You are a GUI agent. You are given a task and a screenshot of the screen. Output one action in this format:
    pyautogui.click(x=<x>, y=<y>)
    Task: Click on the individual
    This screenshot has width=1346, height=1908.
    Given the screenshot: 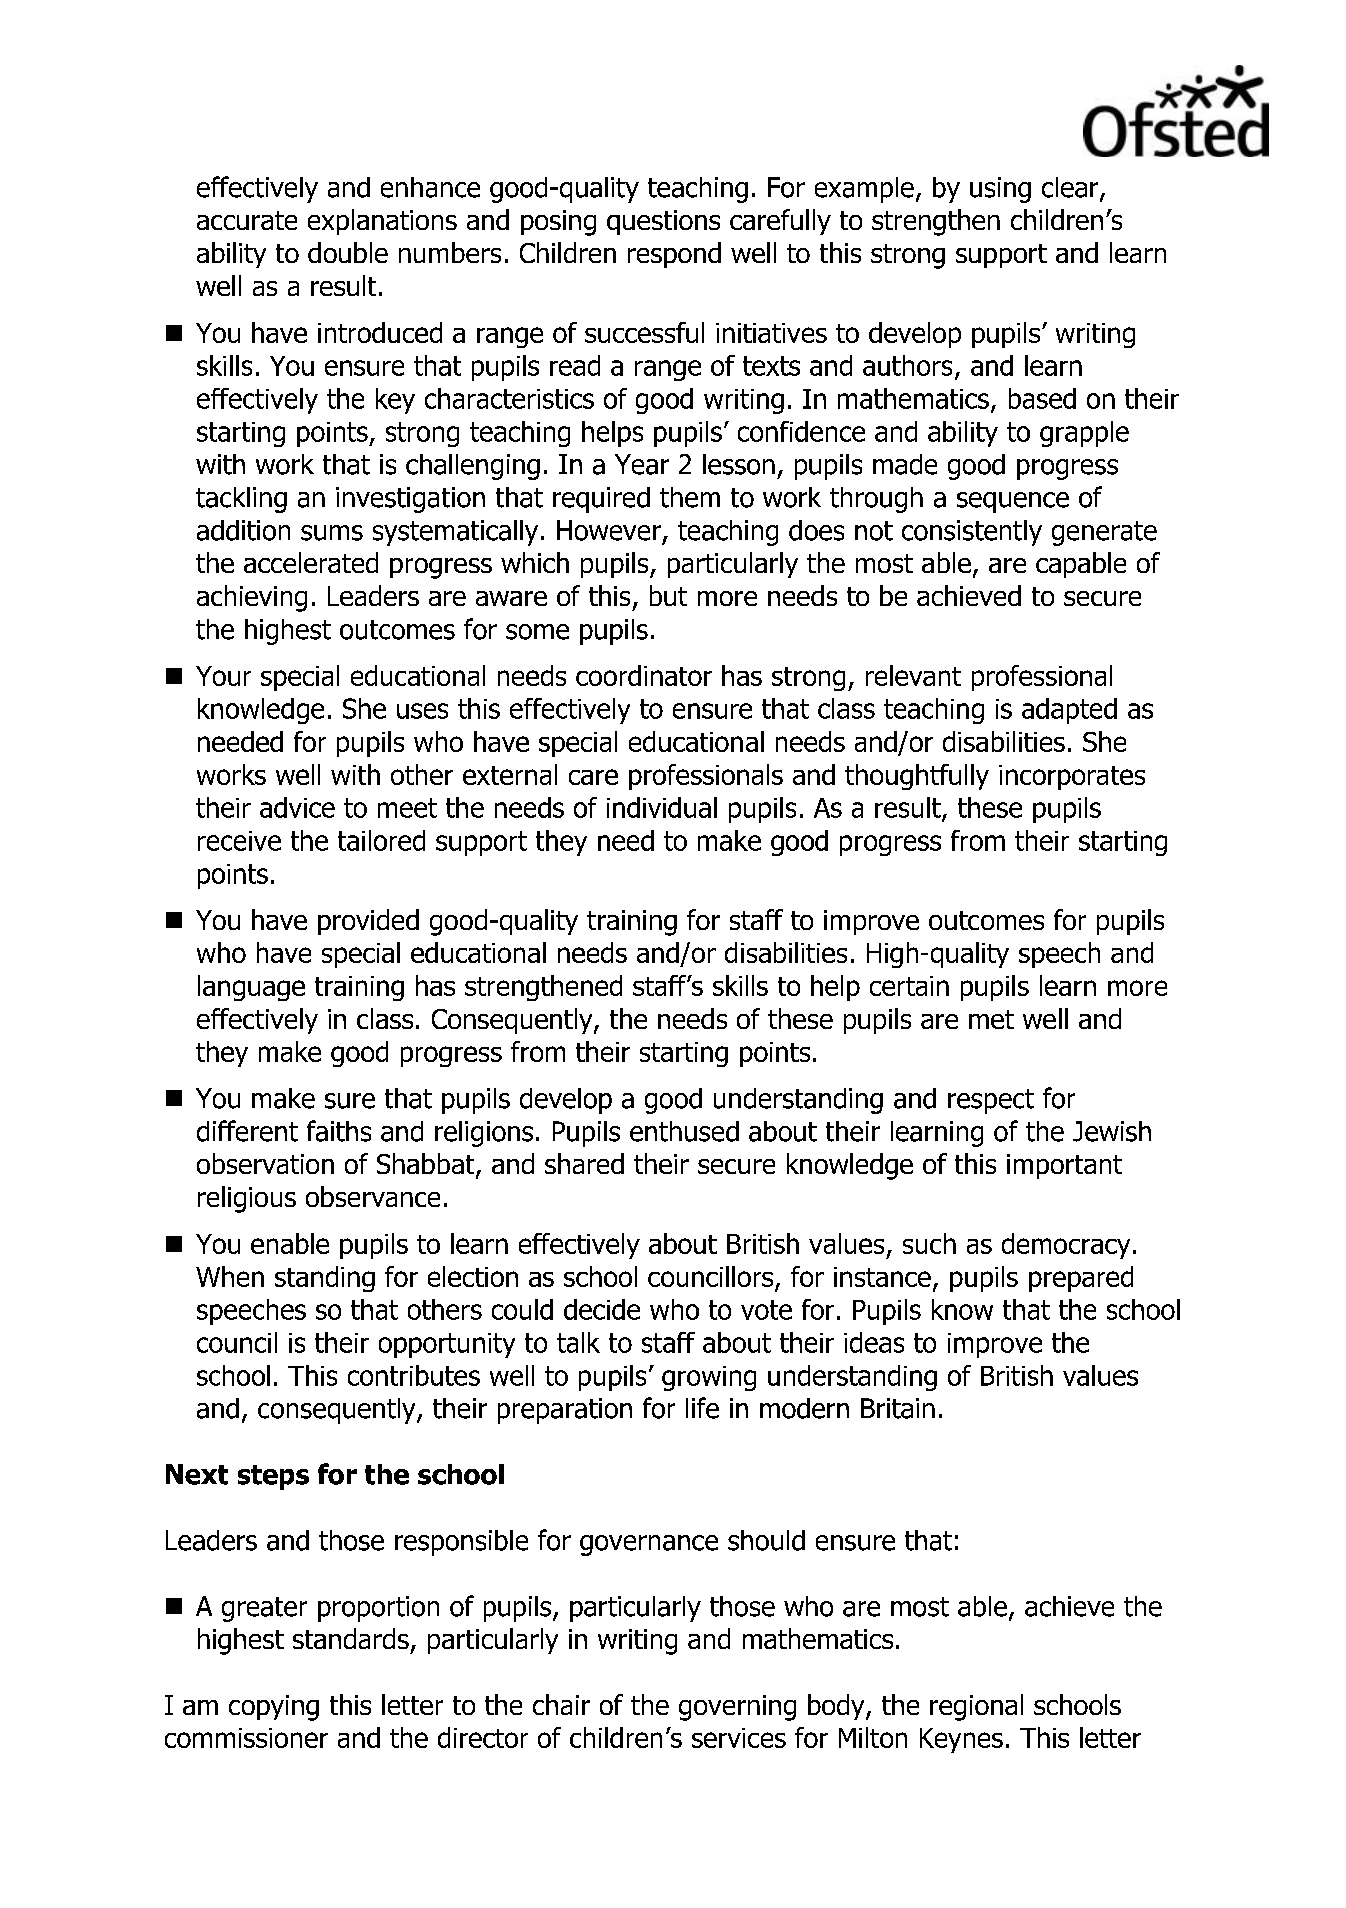 What is the action you would take?
    pyautogui.click(x=662, y=807)
